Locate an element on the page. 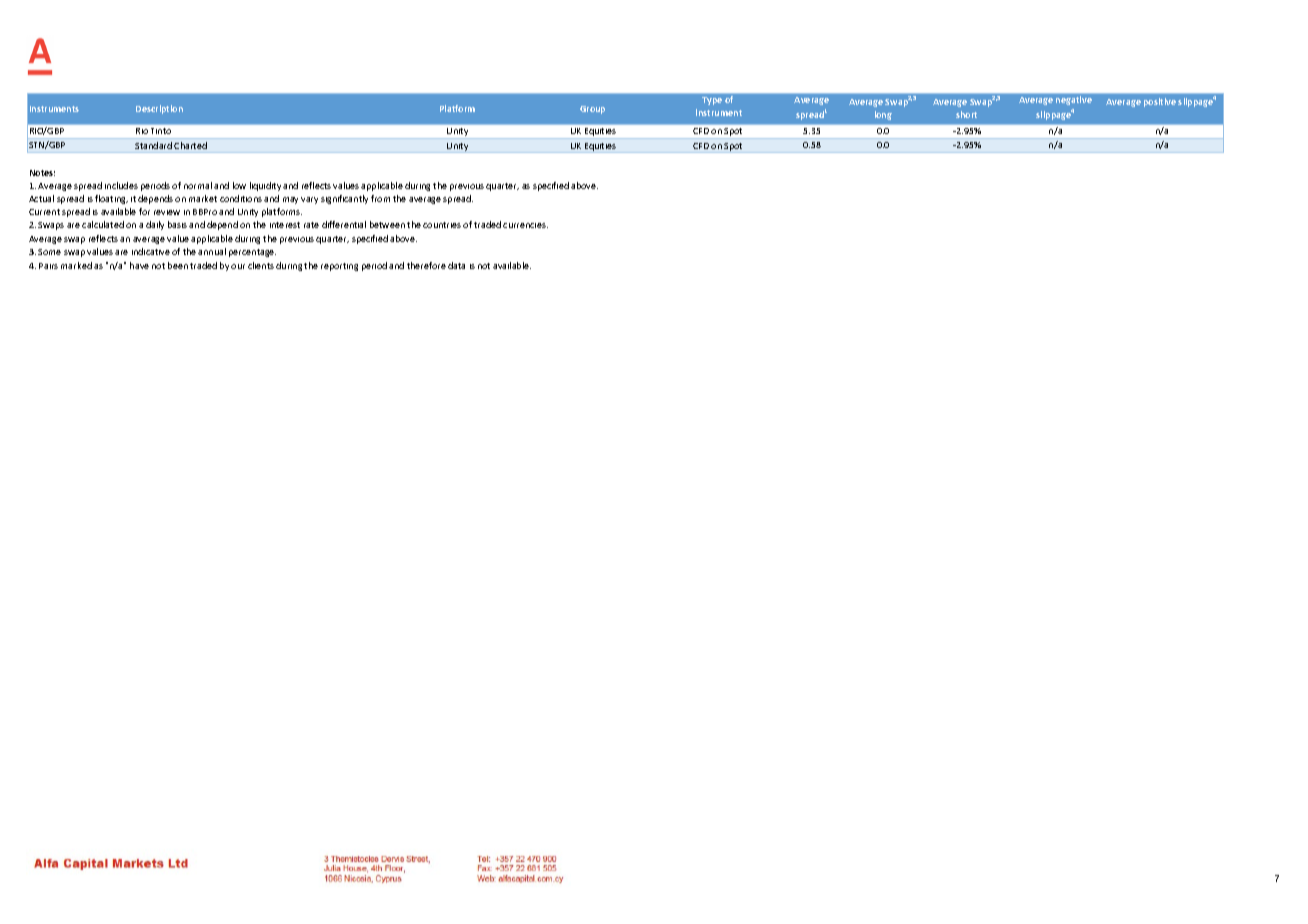 This image has height=924, width=1308. from is located at coordinates (380, 198).
